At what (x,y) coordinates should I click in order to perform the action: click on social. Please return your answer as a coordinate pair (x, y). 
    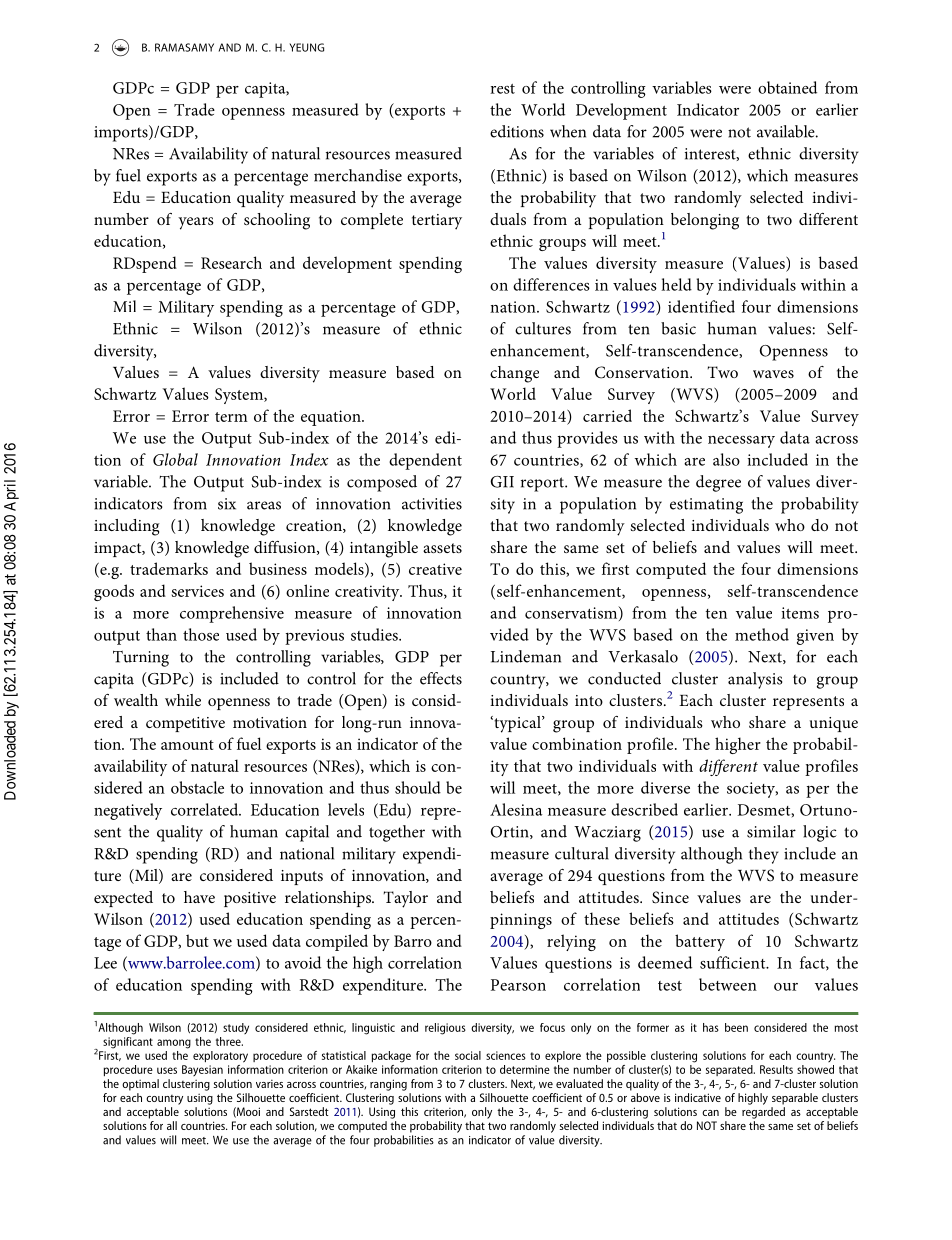
    Looking at the image, I should click on (468, 1055).
